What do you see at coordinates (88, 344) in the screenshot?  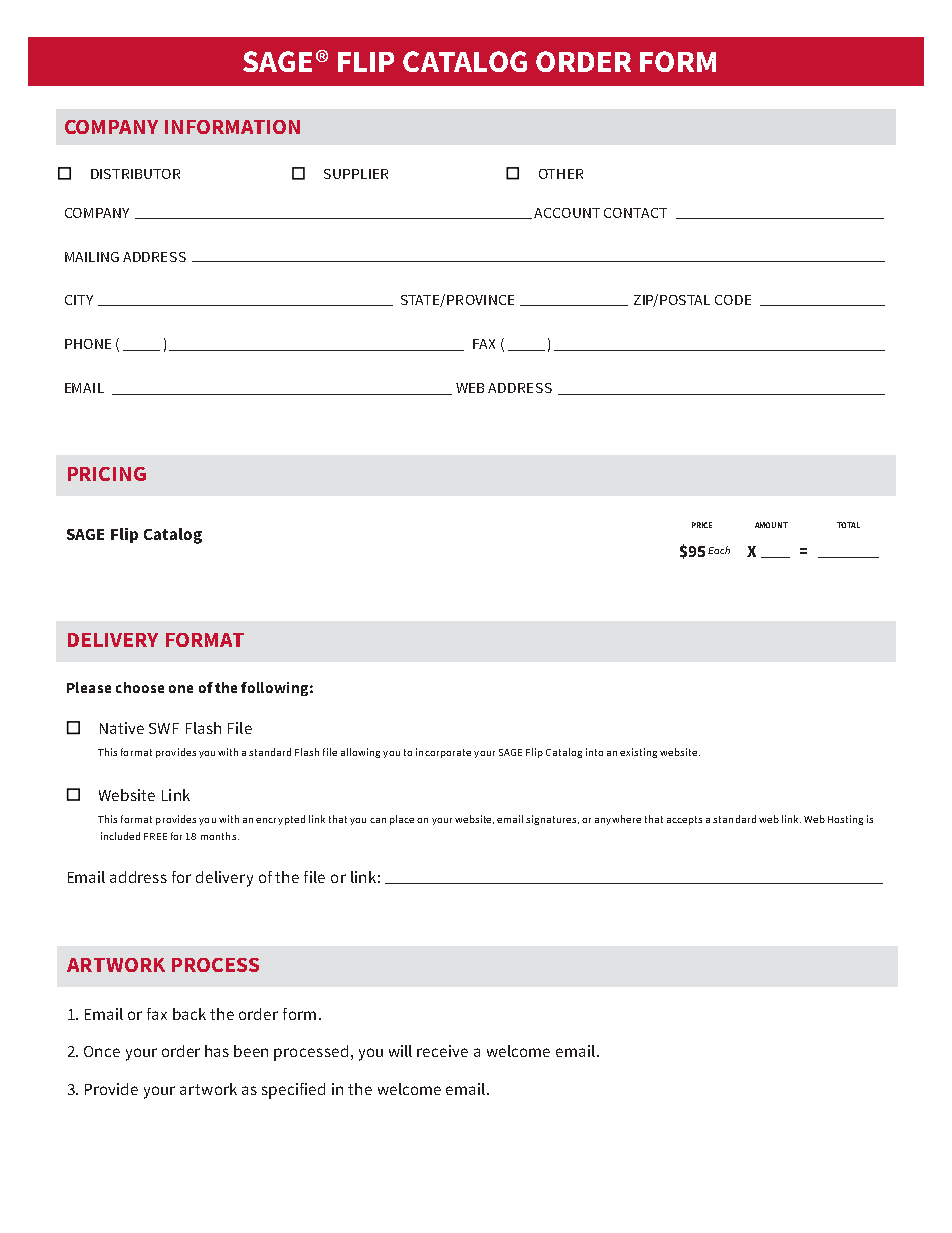 I see `PHONE` at bounding box center [88, 344].
